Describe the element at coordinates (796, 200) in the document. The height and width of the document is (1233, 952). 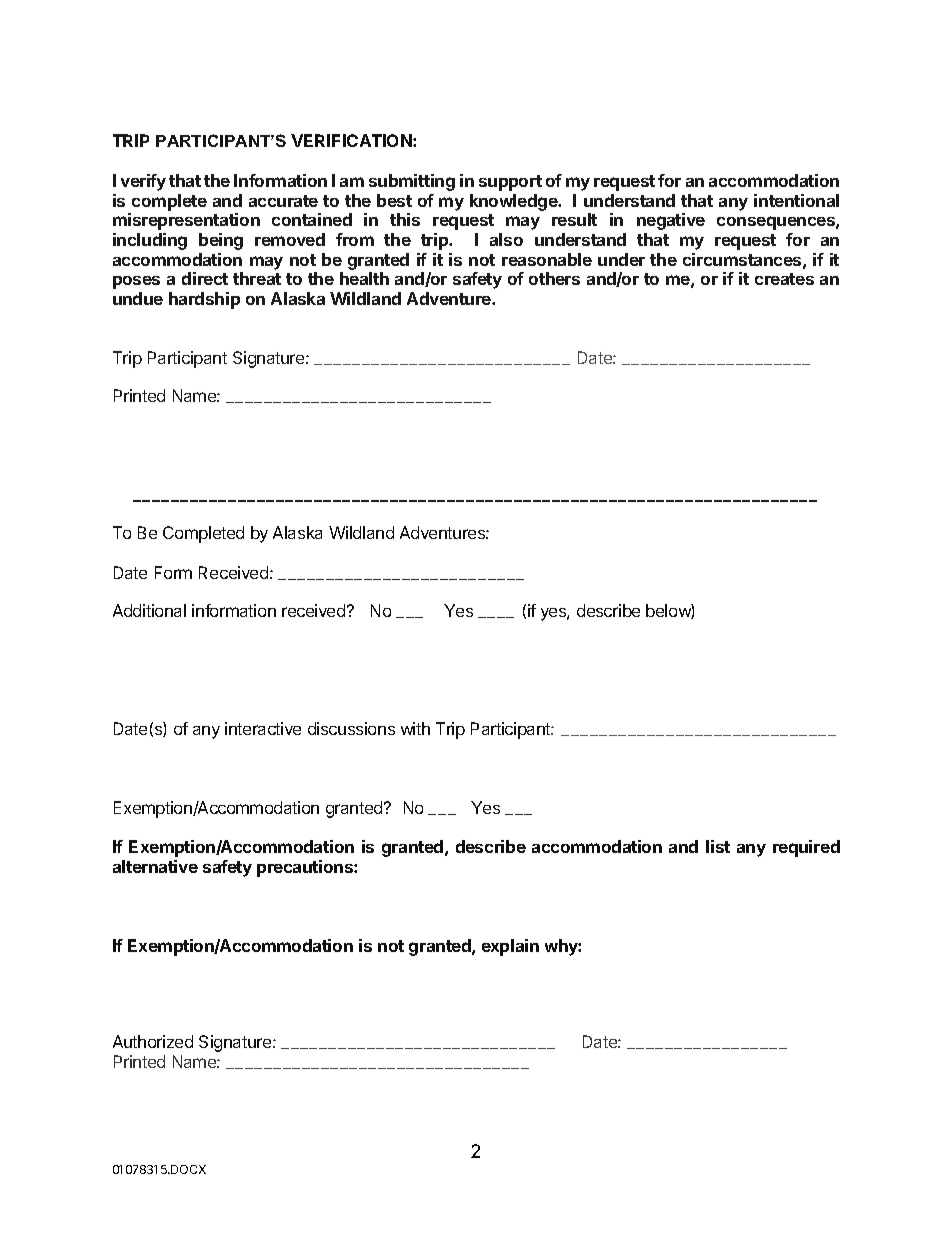
I see `intentional` at that location.
